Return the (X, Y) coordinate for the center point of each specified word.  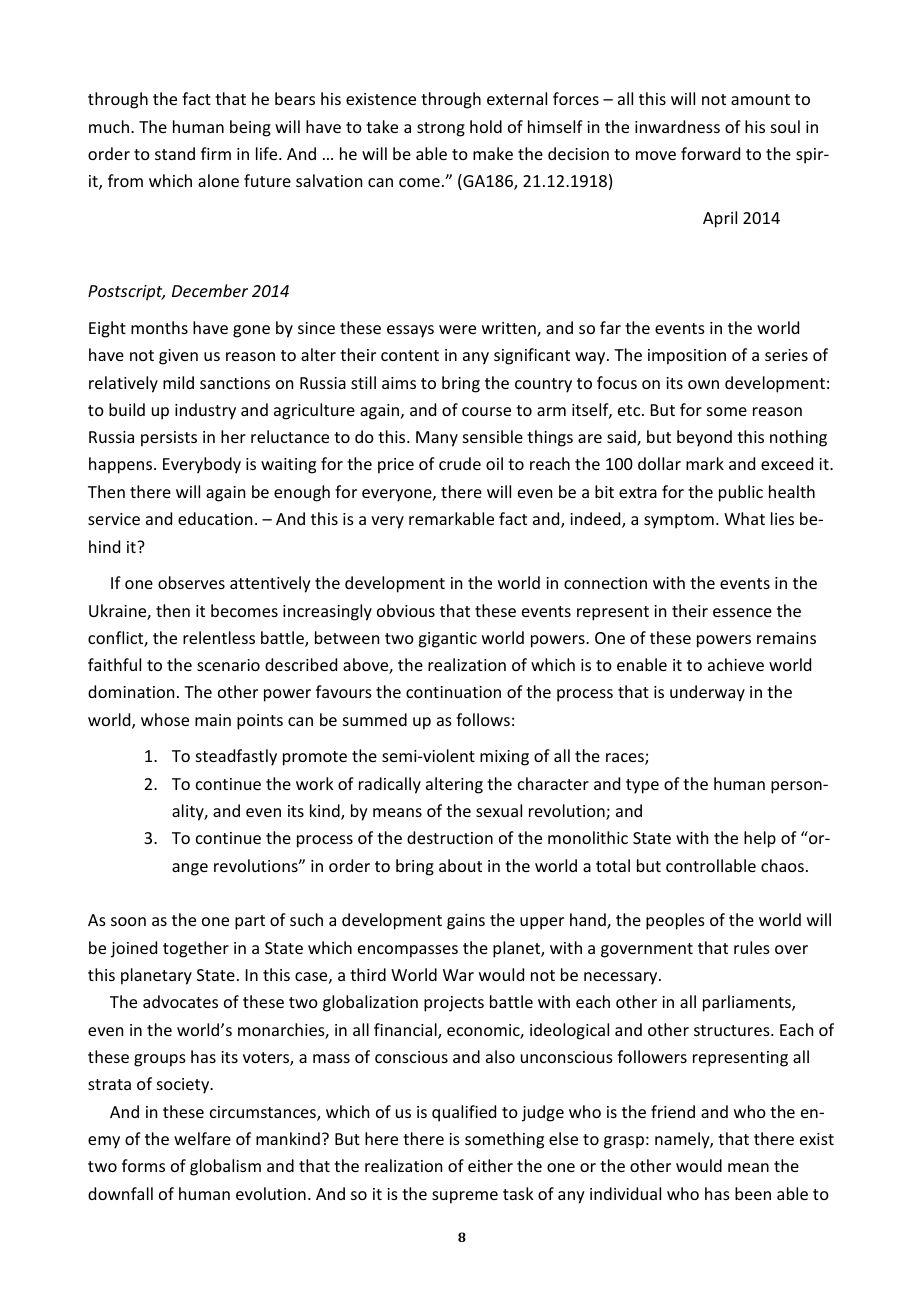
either (490, 1165)
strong (441, 129)
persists (169, 439)
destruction (450, 837)
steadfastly (236, 757)
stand (175, 153)
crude (460, 463)
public (741, 493)
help (760, 839)
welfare (202, 1138)
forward (710, 153)
